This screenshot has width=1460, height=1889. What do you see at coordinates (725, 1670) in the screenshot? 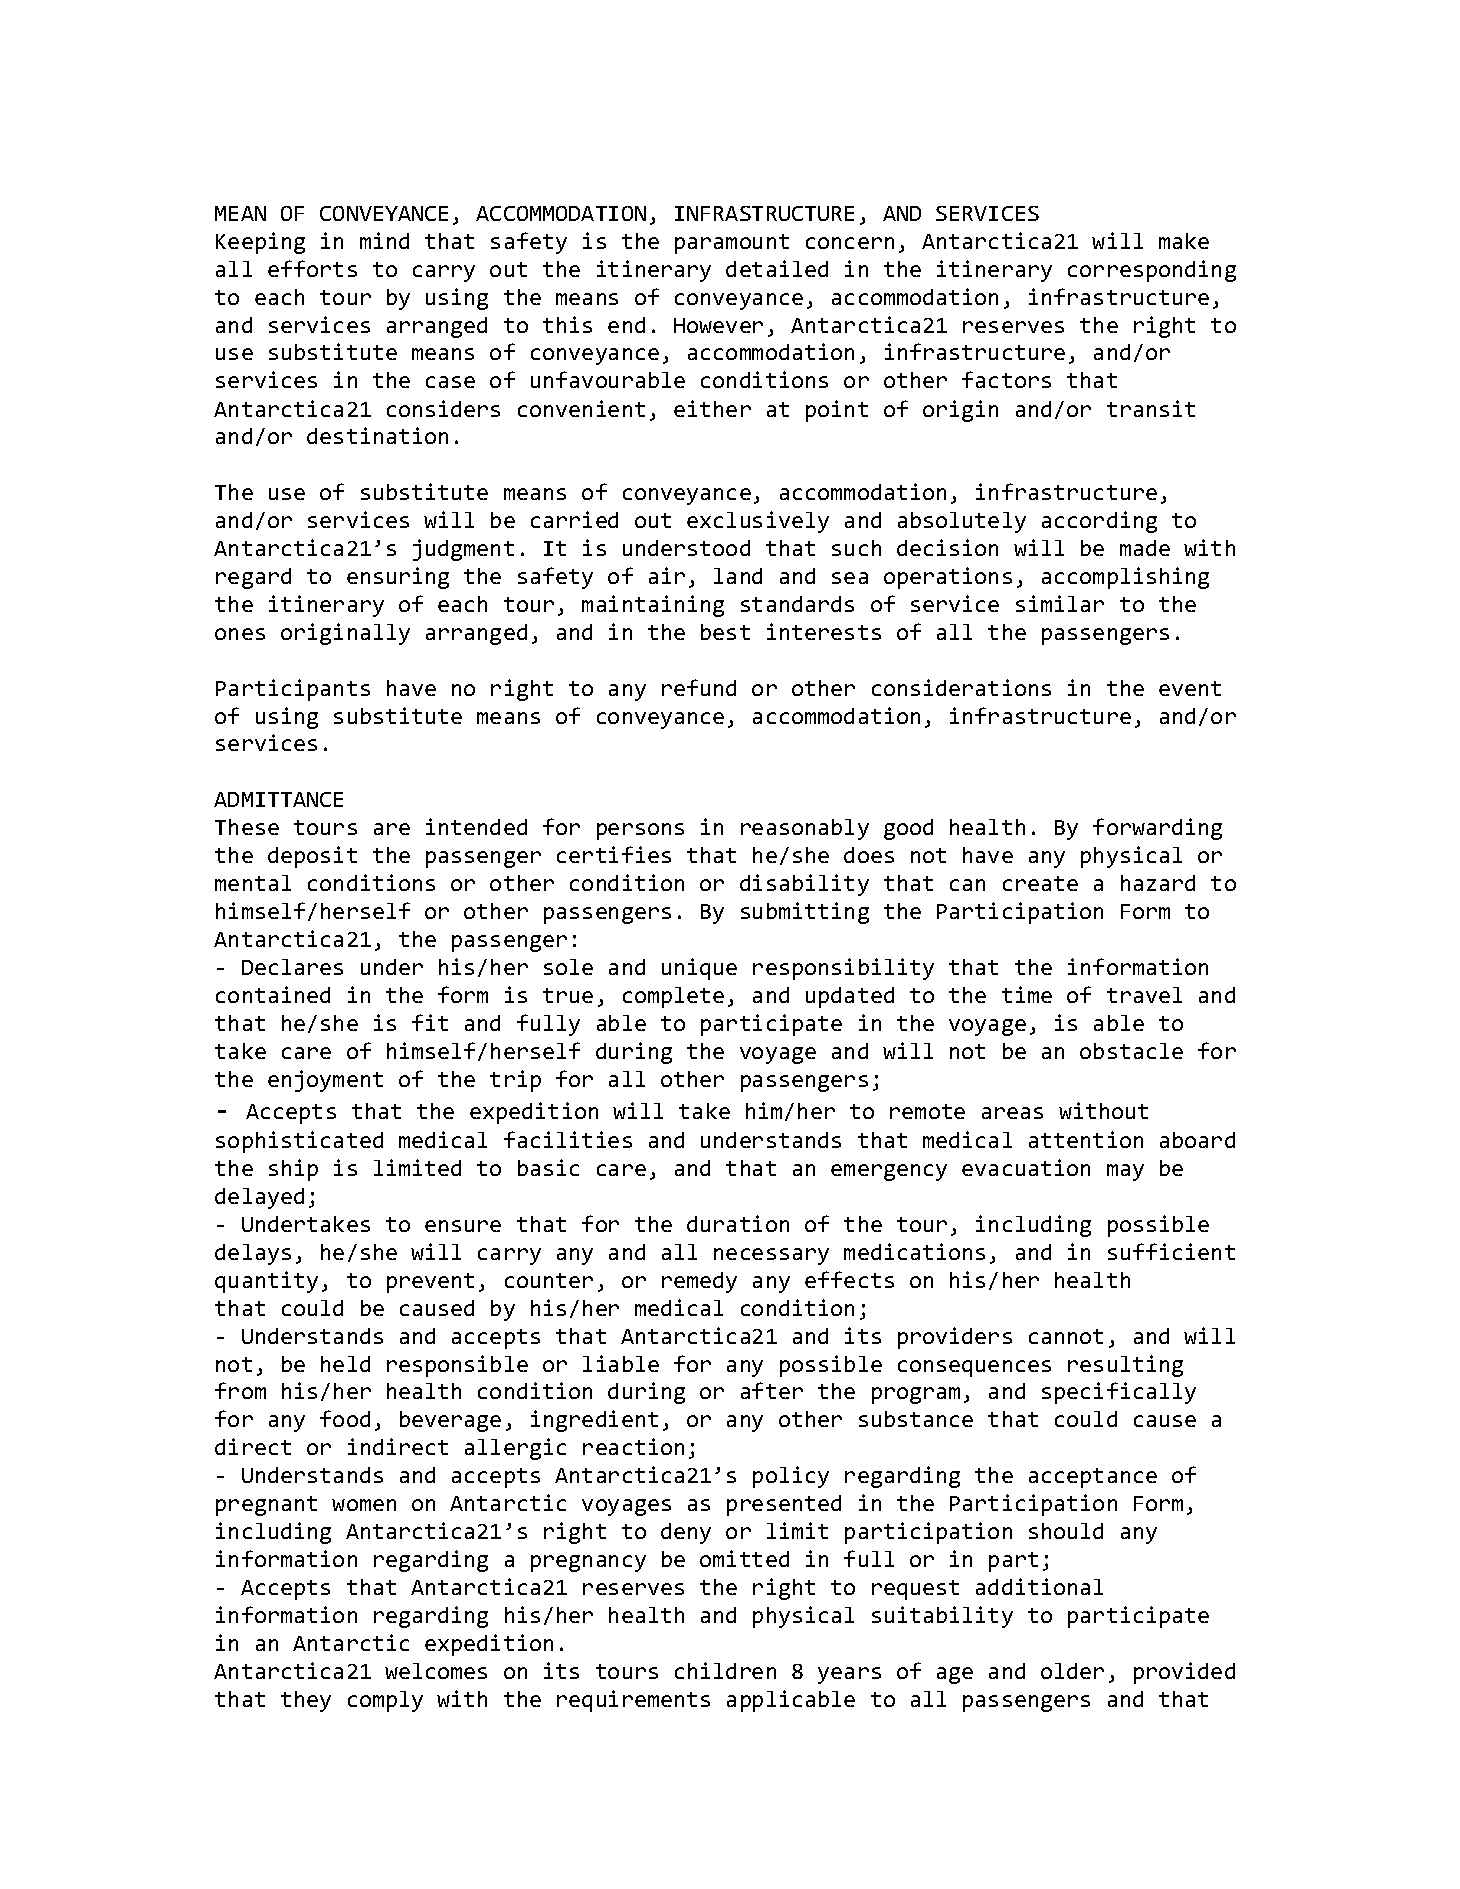
I see `children` at bounding box center [725, 1670].
